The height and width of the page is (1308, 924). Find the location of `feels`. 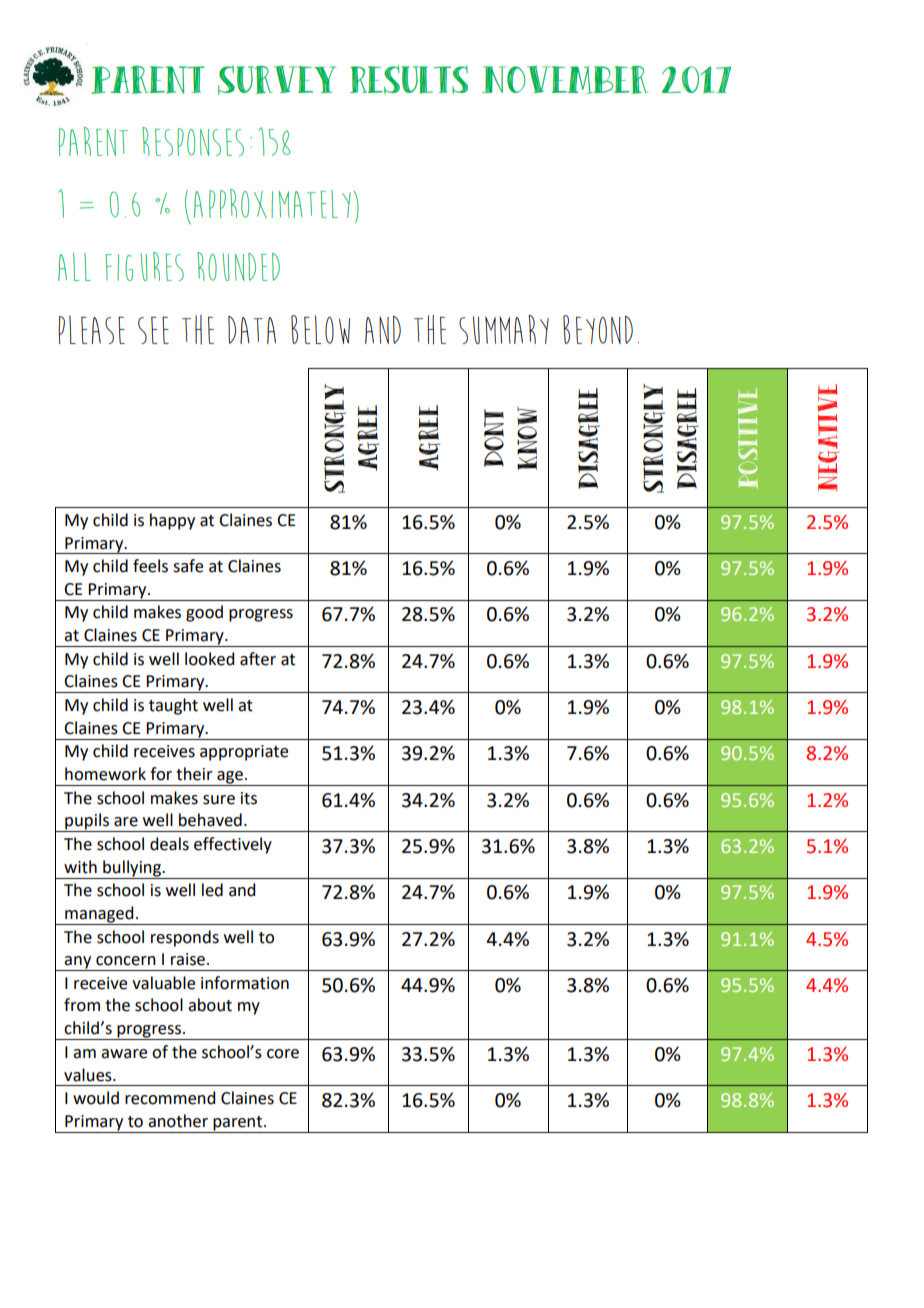

feels is located at coordinates (150, 566).
